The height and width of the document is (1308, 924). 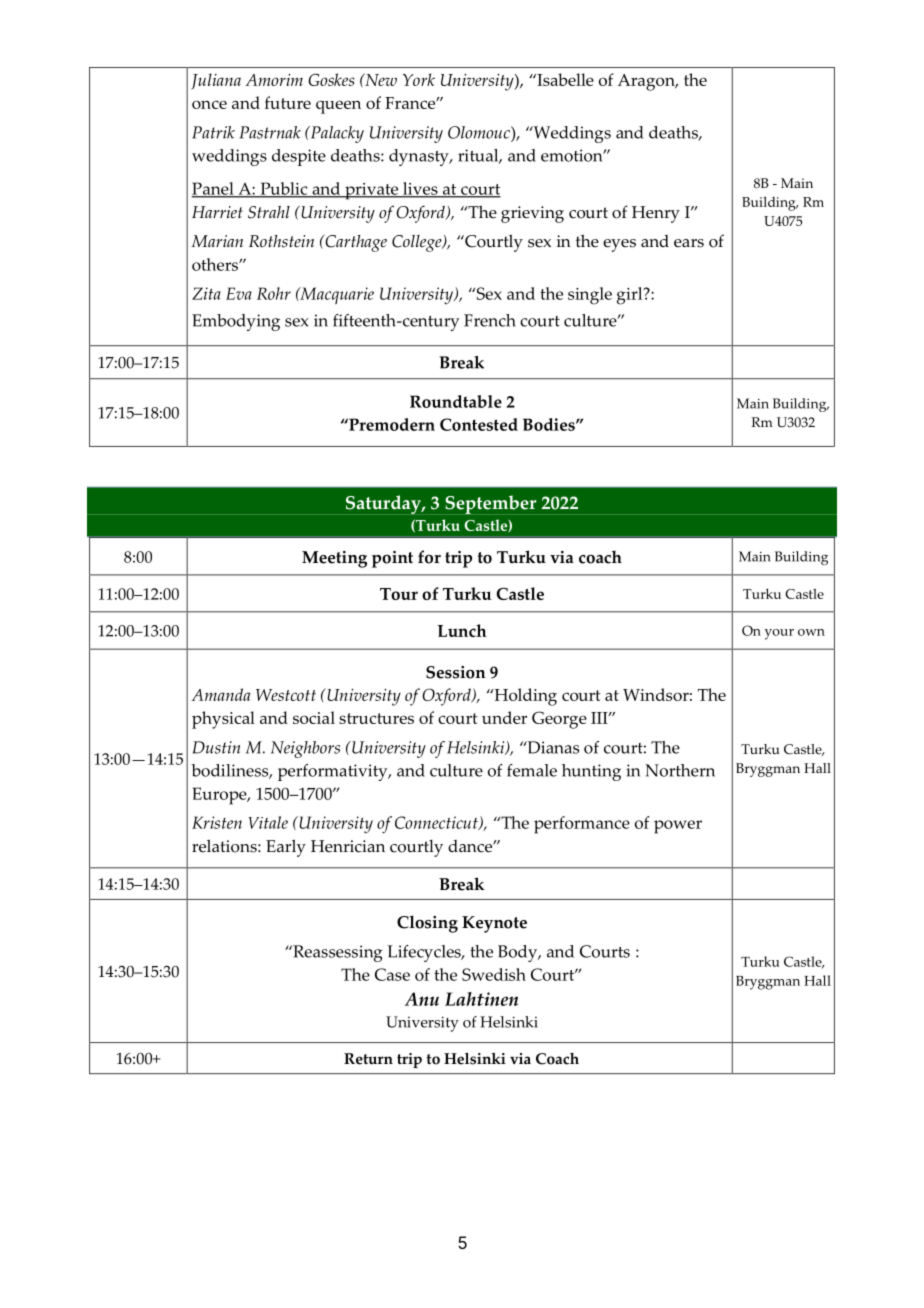 What do you see at coordinates (656, 214) in the document?
I see `Henry` at bounding box center [656, 214].
